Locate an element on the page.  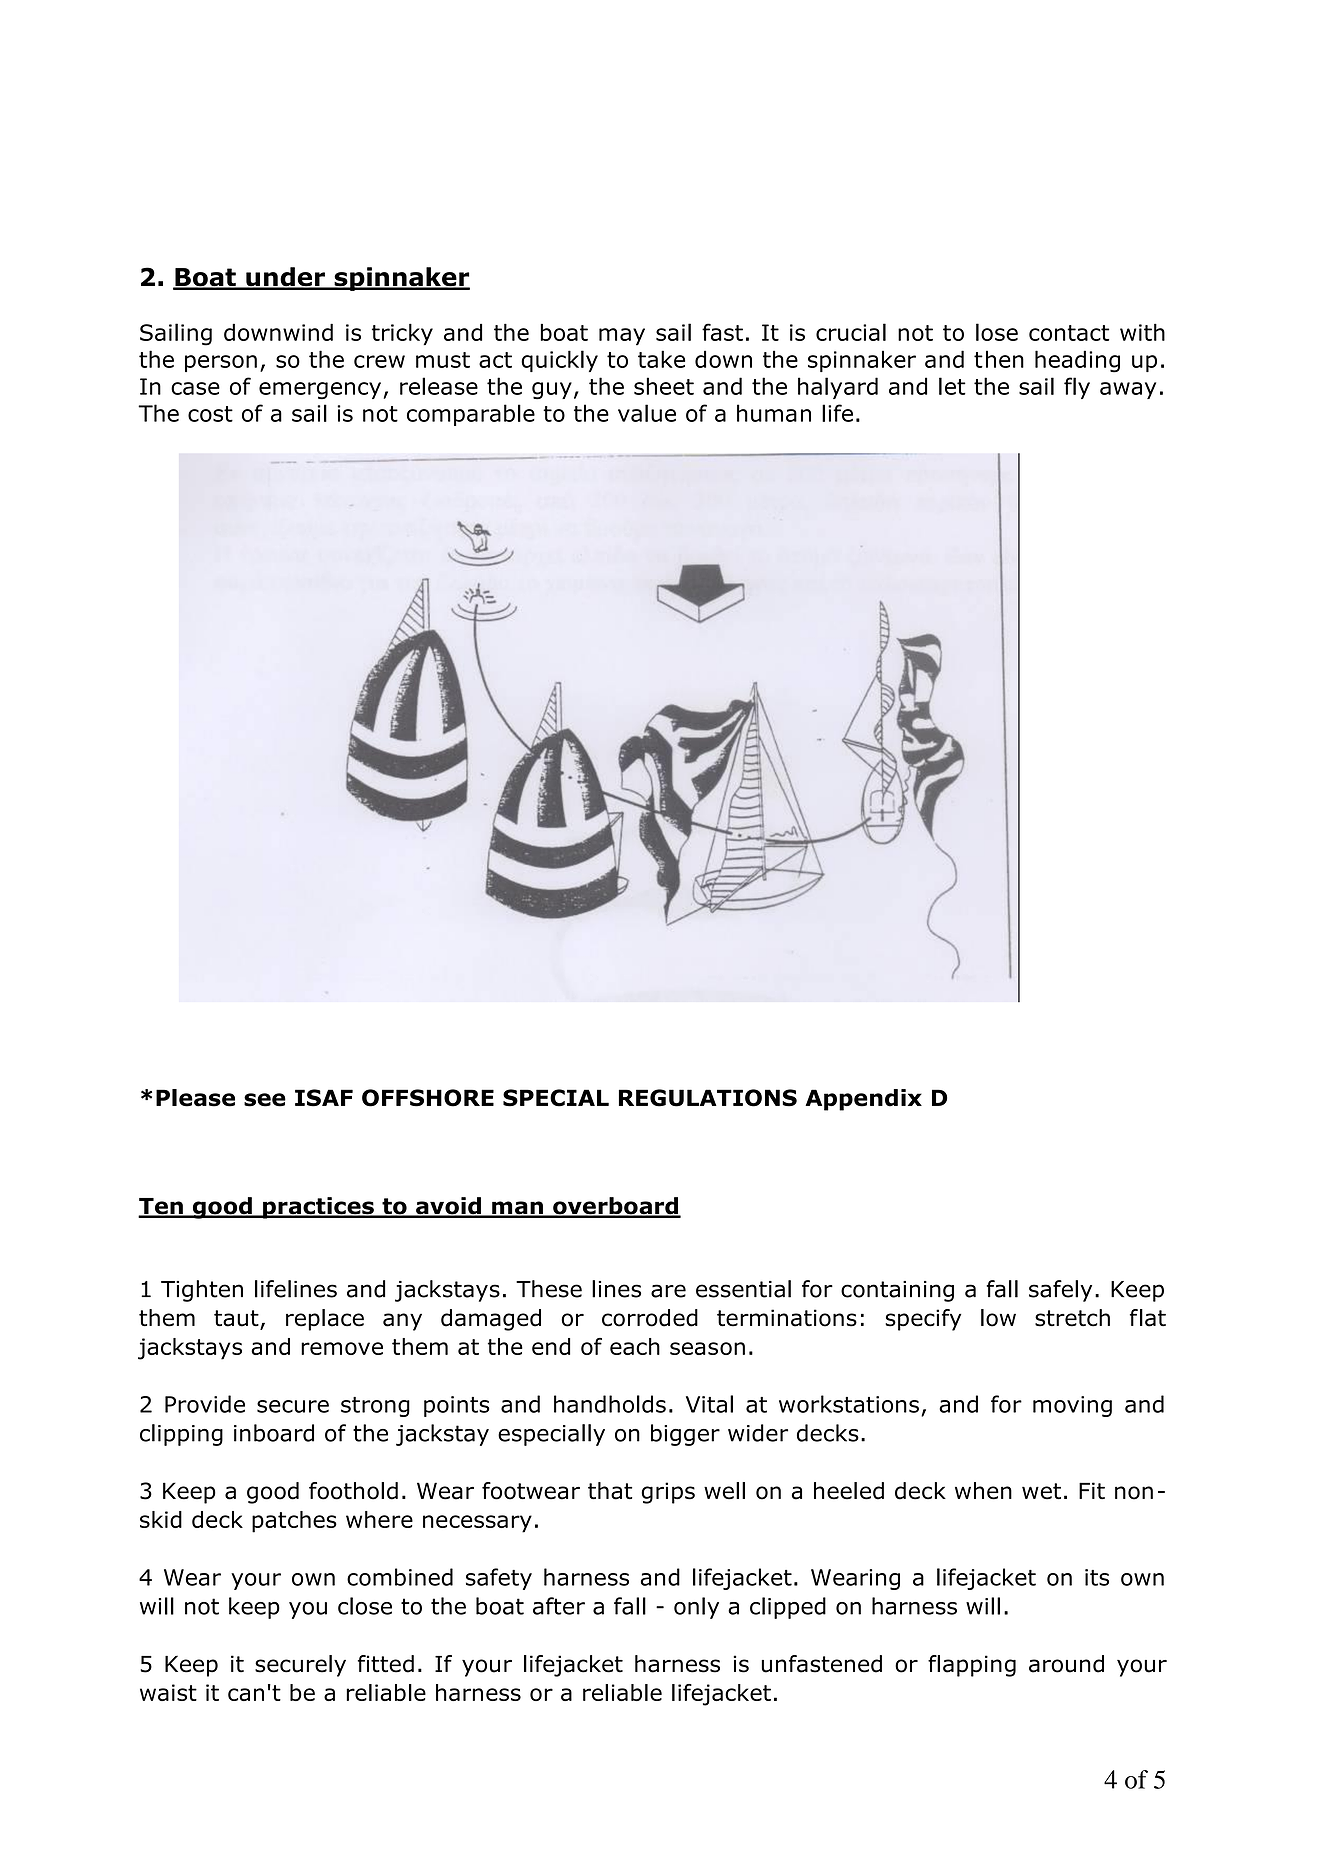
see is located at coordinates (265, 1100).
